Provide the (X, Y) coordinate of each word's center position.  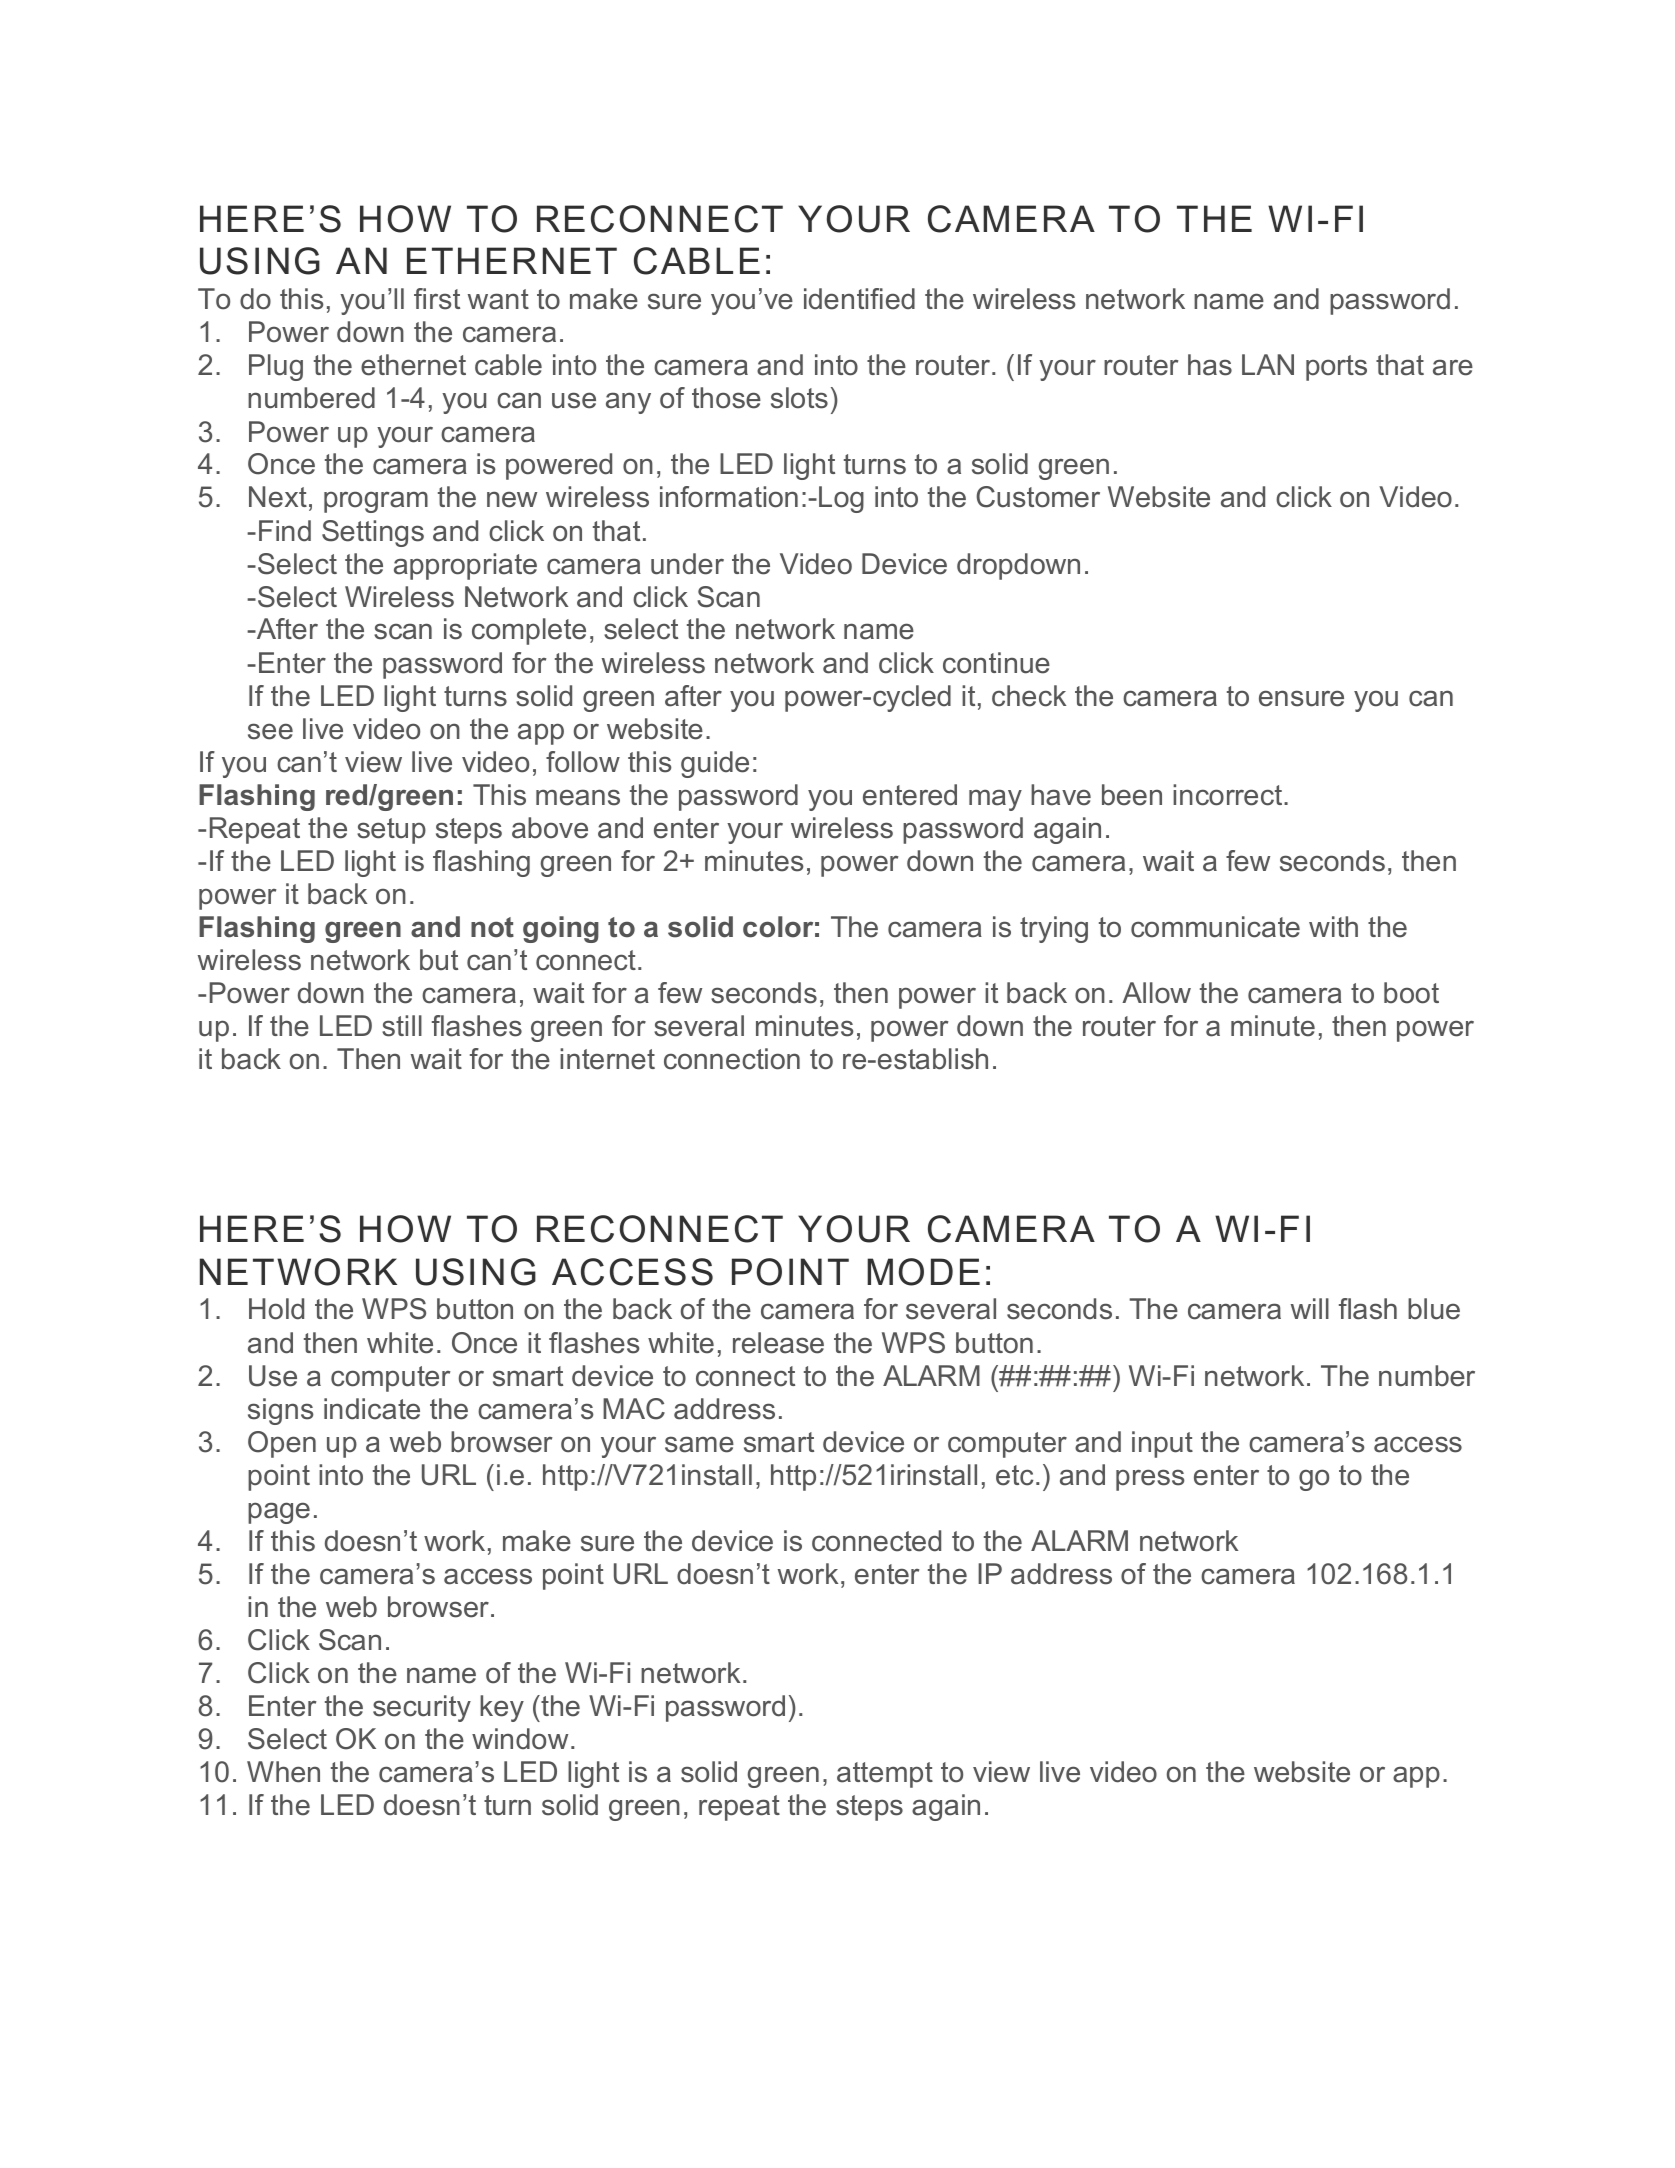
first (437, 299)
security (422, 1708)
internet (607, 1059)
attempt (885, 1775)
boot (1411, 993)
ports (1336, 368)
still (402, 1026)
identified (859, 299)
